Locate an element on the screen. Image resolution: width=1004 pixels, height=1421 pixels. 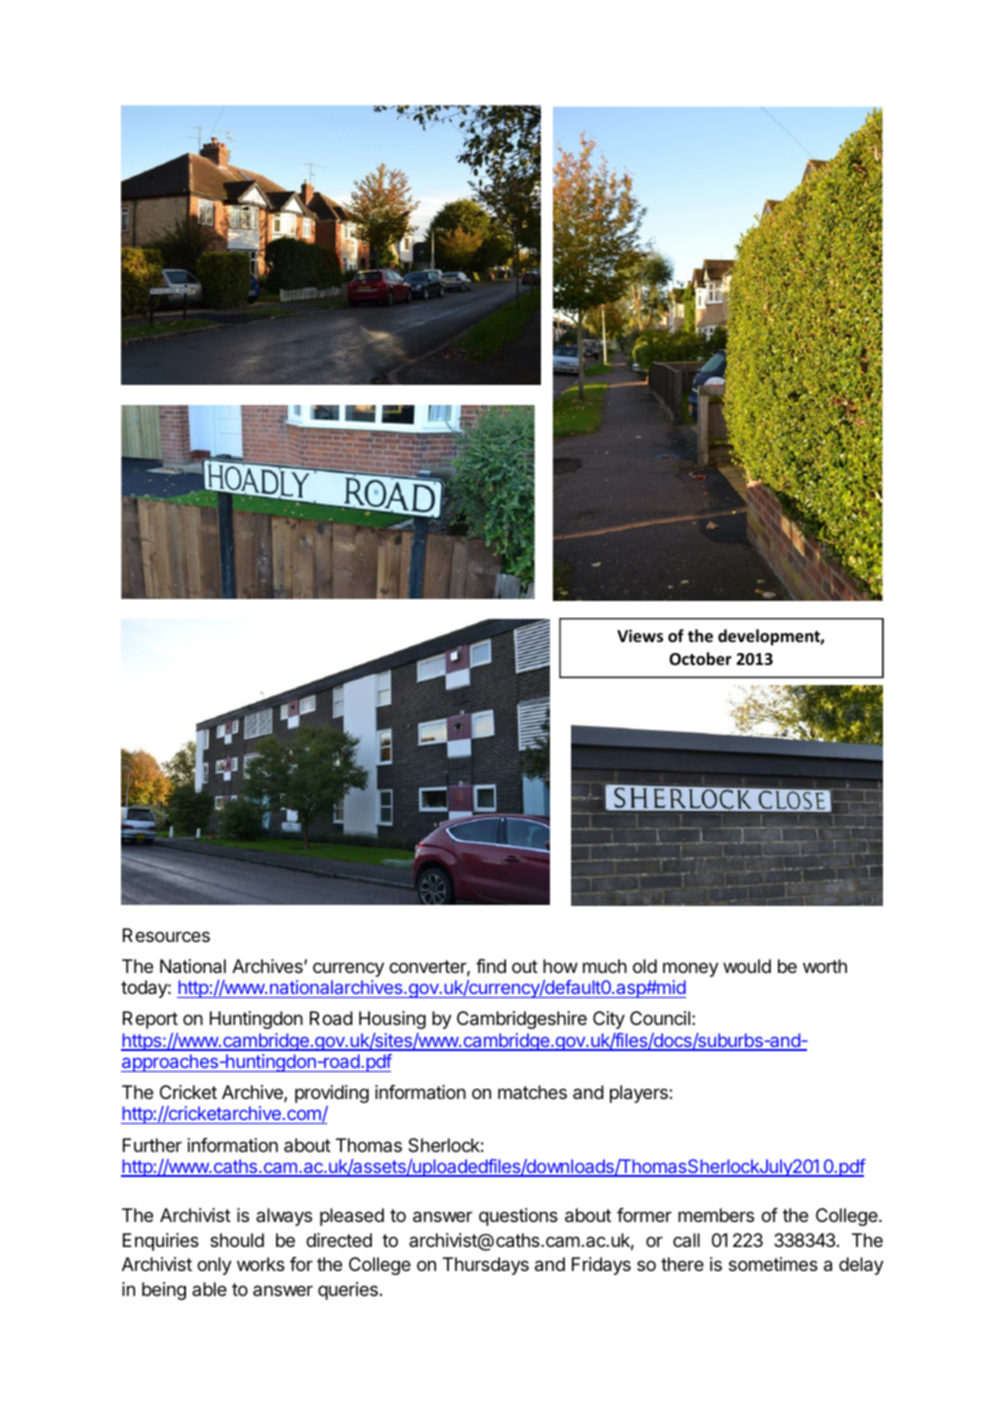
Resources is located at coordinates (166, 935).
